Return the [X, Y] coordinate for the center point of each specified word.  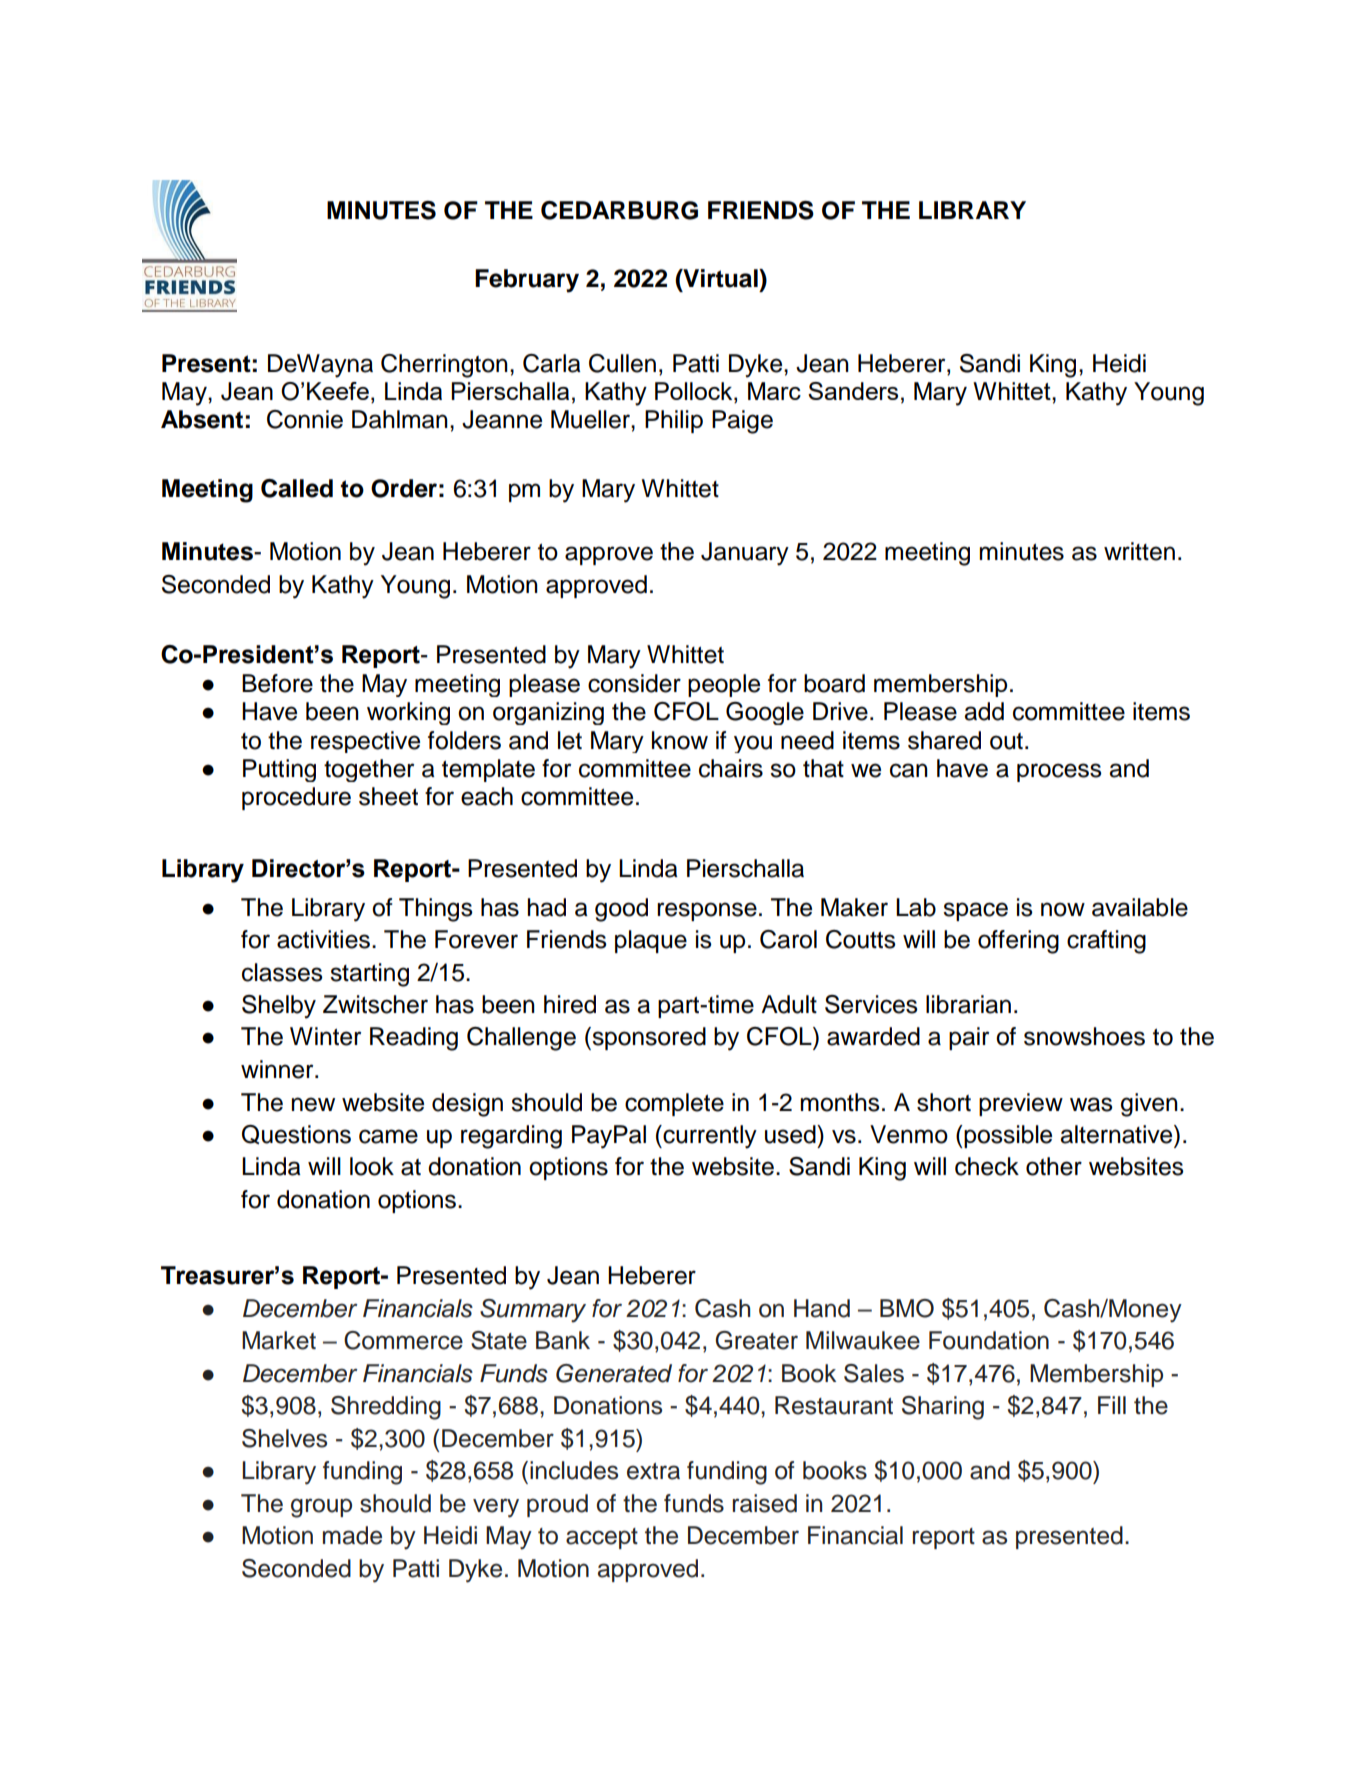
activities [323, 939]
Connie [305, 419]
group [321, 1508]
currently [709, 1137]
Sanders [853, 391]
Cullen [622, 363]
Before [277, 683]
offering [1018, 942]
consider [634, 683]
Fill [1112, 1405]
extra [653, 1471]
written [1139, 551]
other [1054, 1166]
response [707, 911]
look [372, 1166]
